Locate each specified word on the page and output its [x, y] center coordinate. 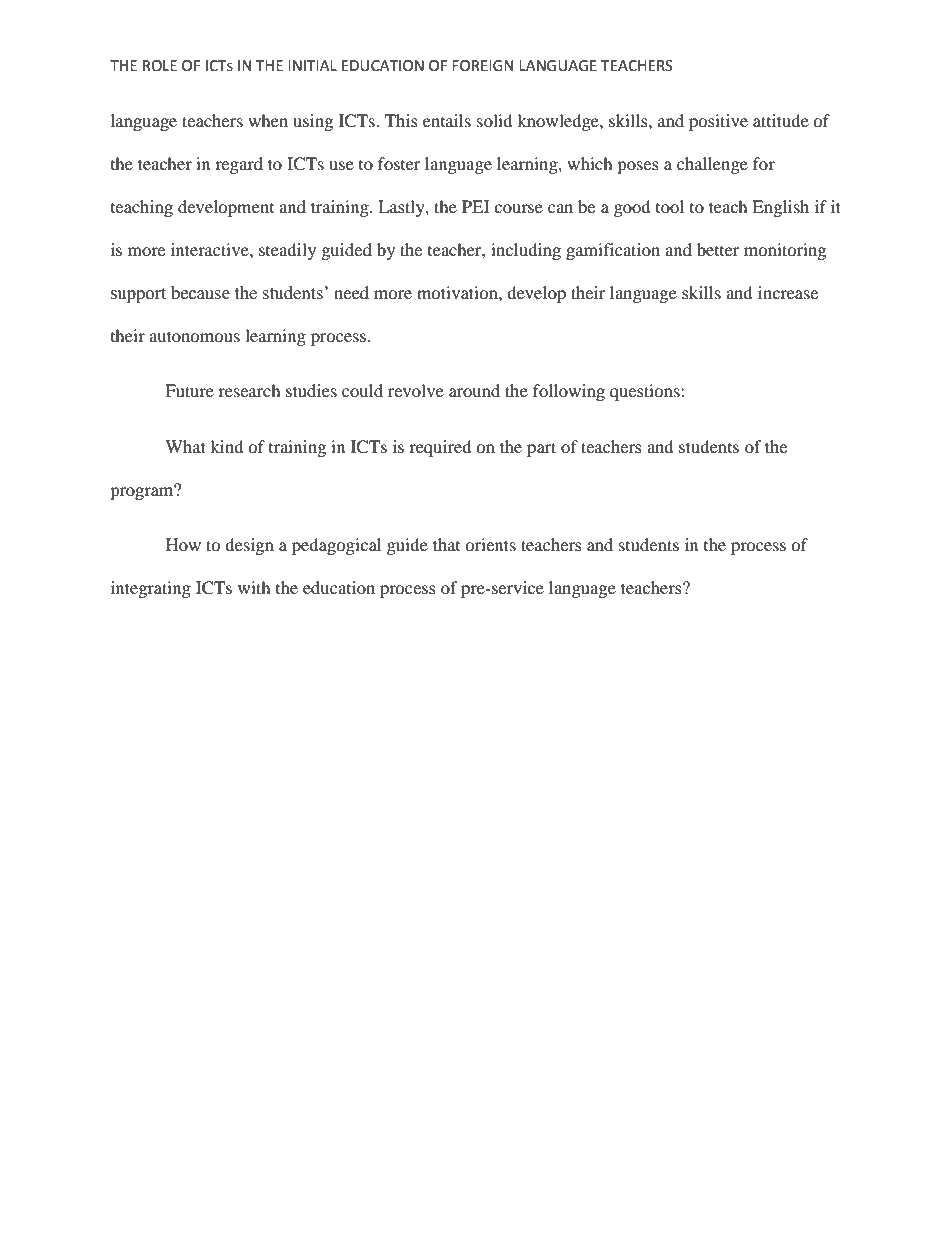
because [200, 293]
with [254, 587]
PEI [476, 206]
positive [718, 122]
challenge [712, 165]
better [718, 249]
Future [189, 390]
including [526, 251]
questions [646, 392]
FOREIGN [482, 66]
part [541, 449]
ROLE [160, 66]
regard [239, 165]
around [474, 390]
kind [227, 446]
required [440, 448]
